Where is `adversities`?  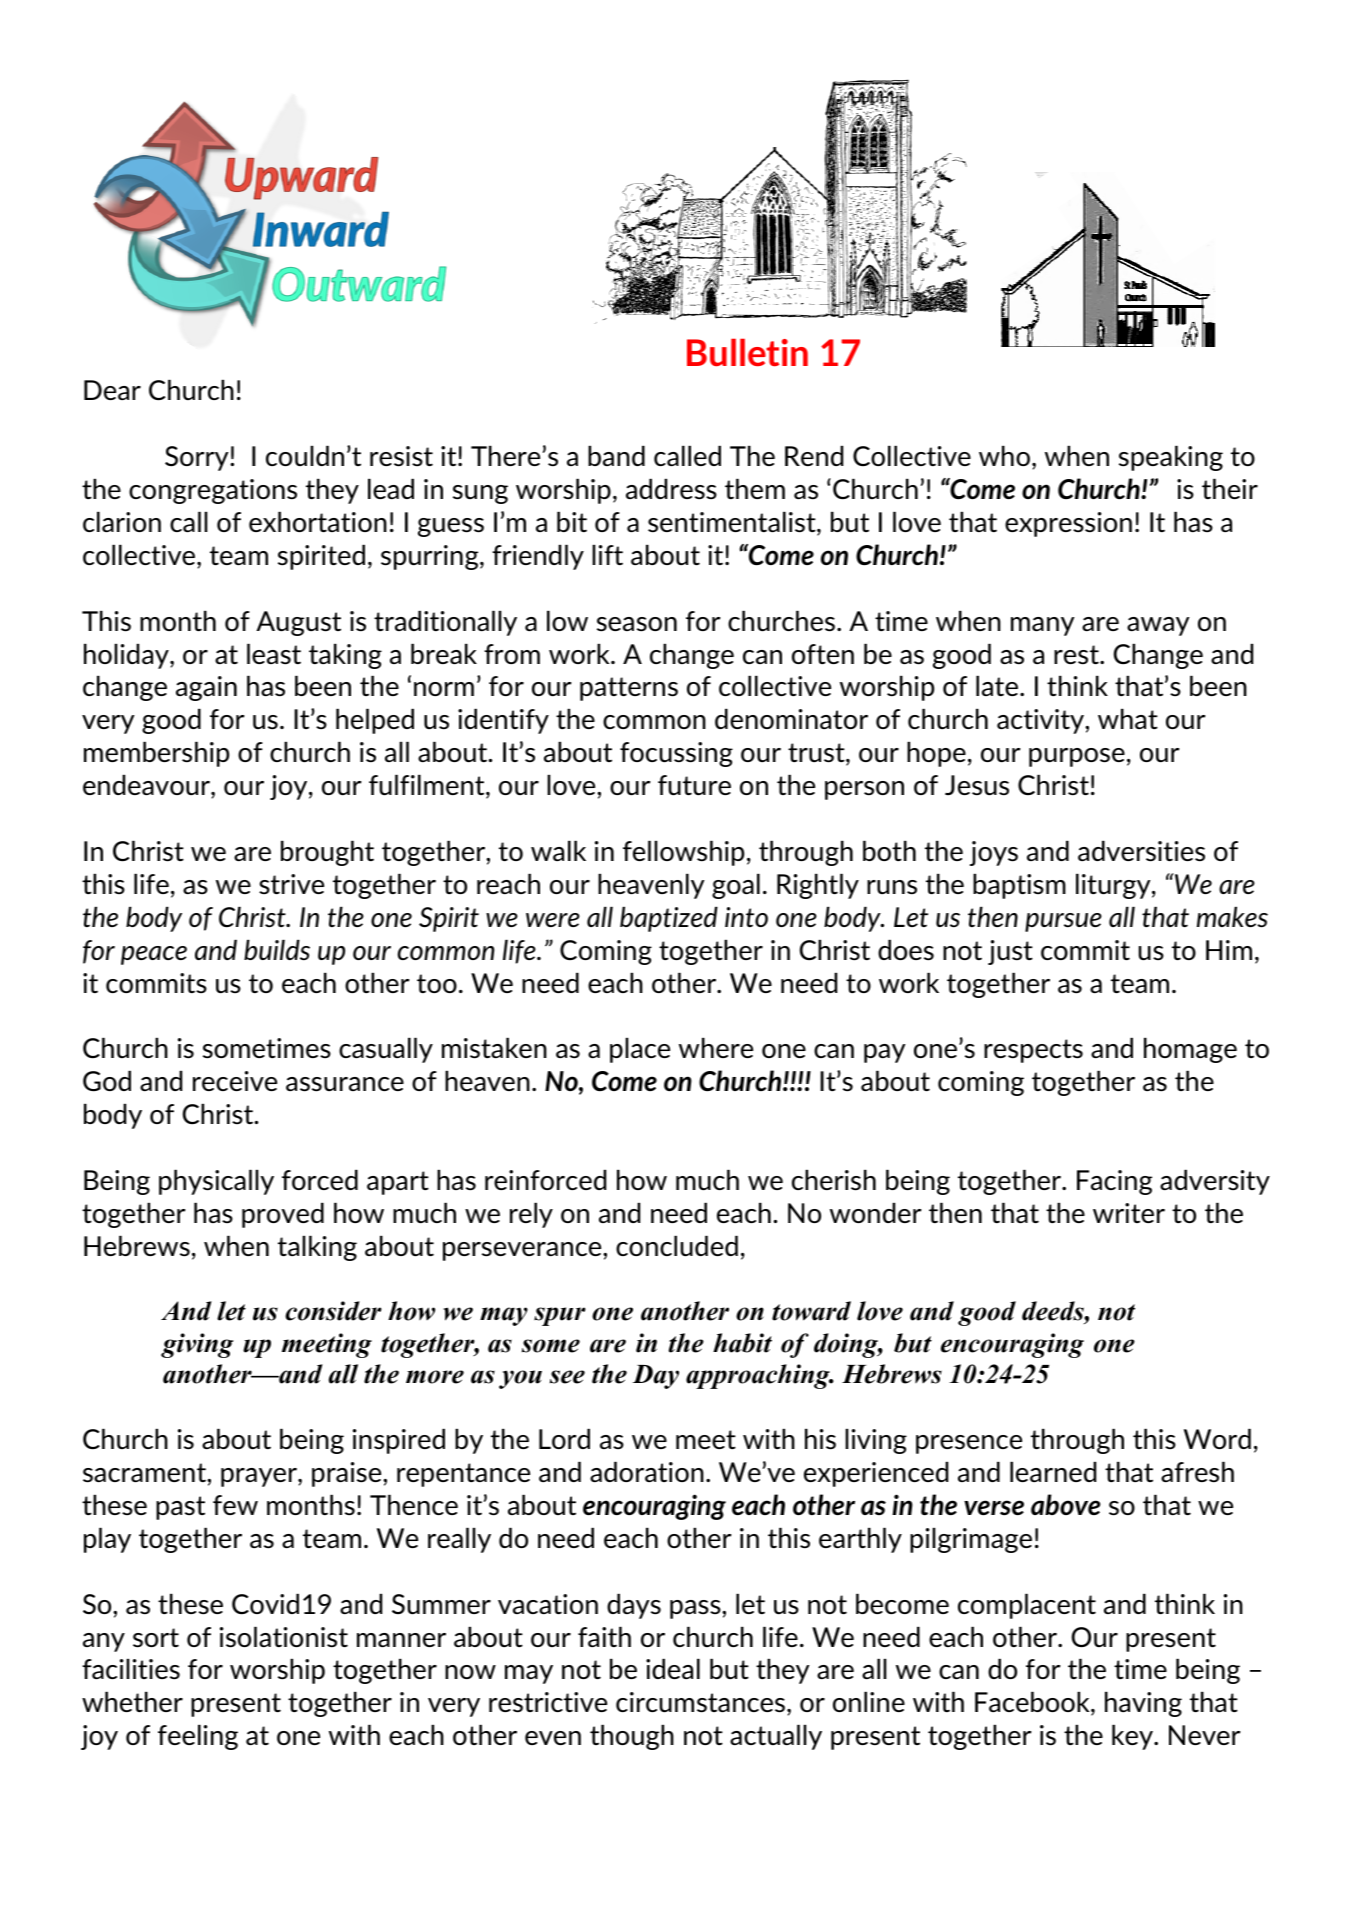
adversities is located at coordinates (1141, 851).
